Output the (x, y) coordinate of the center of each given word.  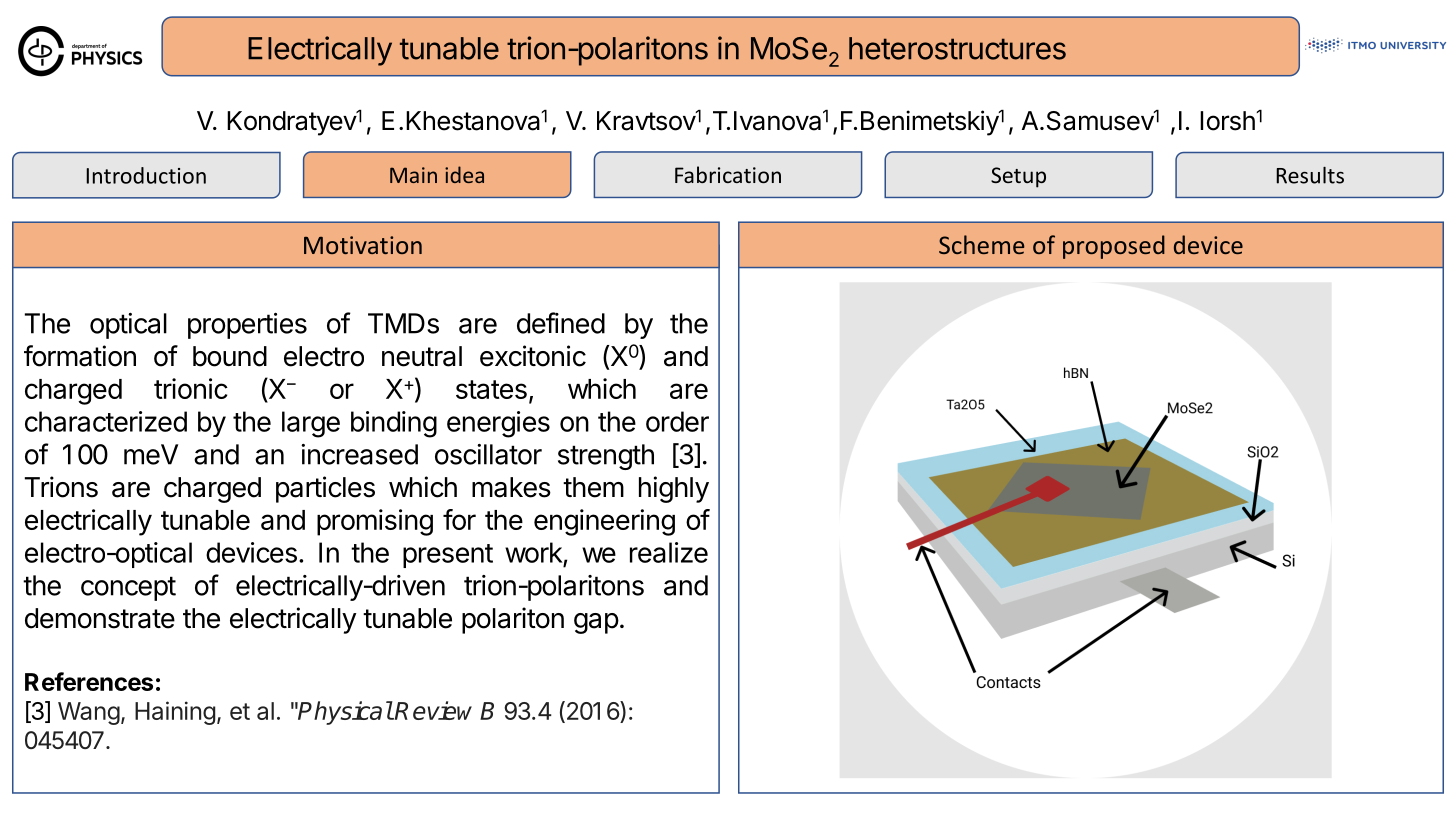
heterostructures (957, 48)
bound (230, 356)
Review (433, 710)
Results (1310, 175)
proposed (1114, 247)
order (677, 421)
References (89, 681)
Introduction (146, 175)
